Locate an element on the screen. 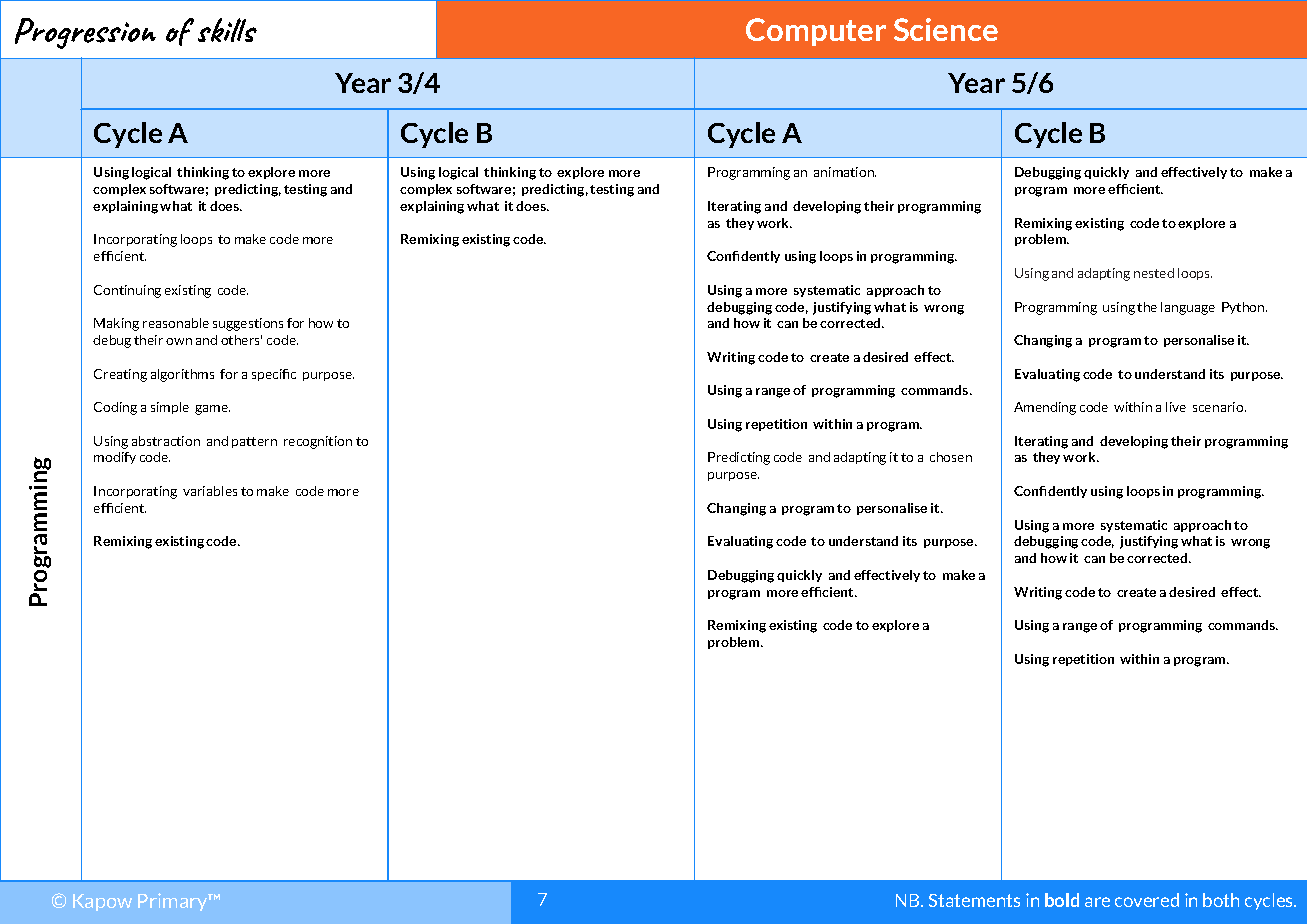 Image resolution: width=1307 pixels, height=924 pixels. chosen is located at coordinates (951, 457).
